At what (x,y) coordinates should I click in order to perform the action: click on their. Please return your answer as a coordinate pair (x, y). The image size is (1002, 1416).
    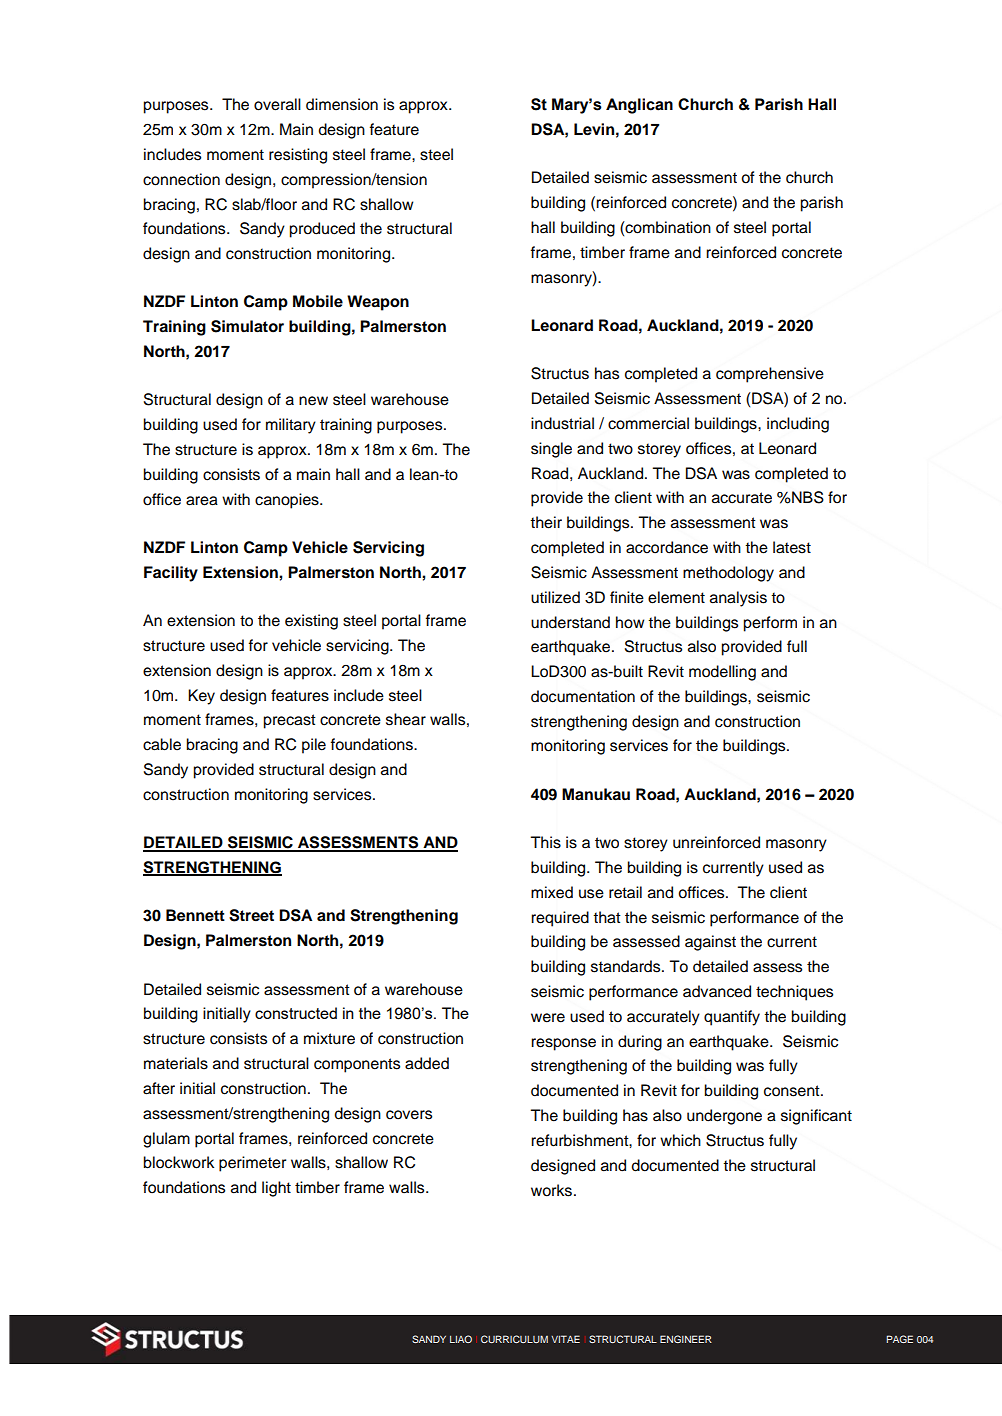
    Looking at the image, I should click on (546, 522).
